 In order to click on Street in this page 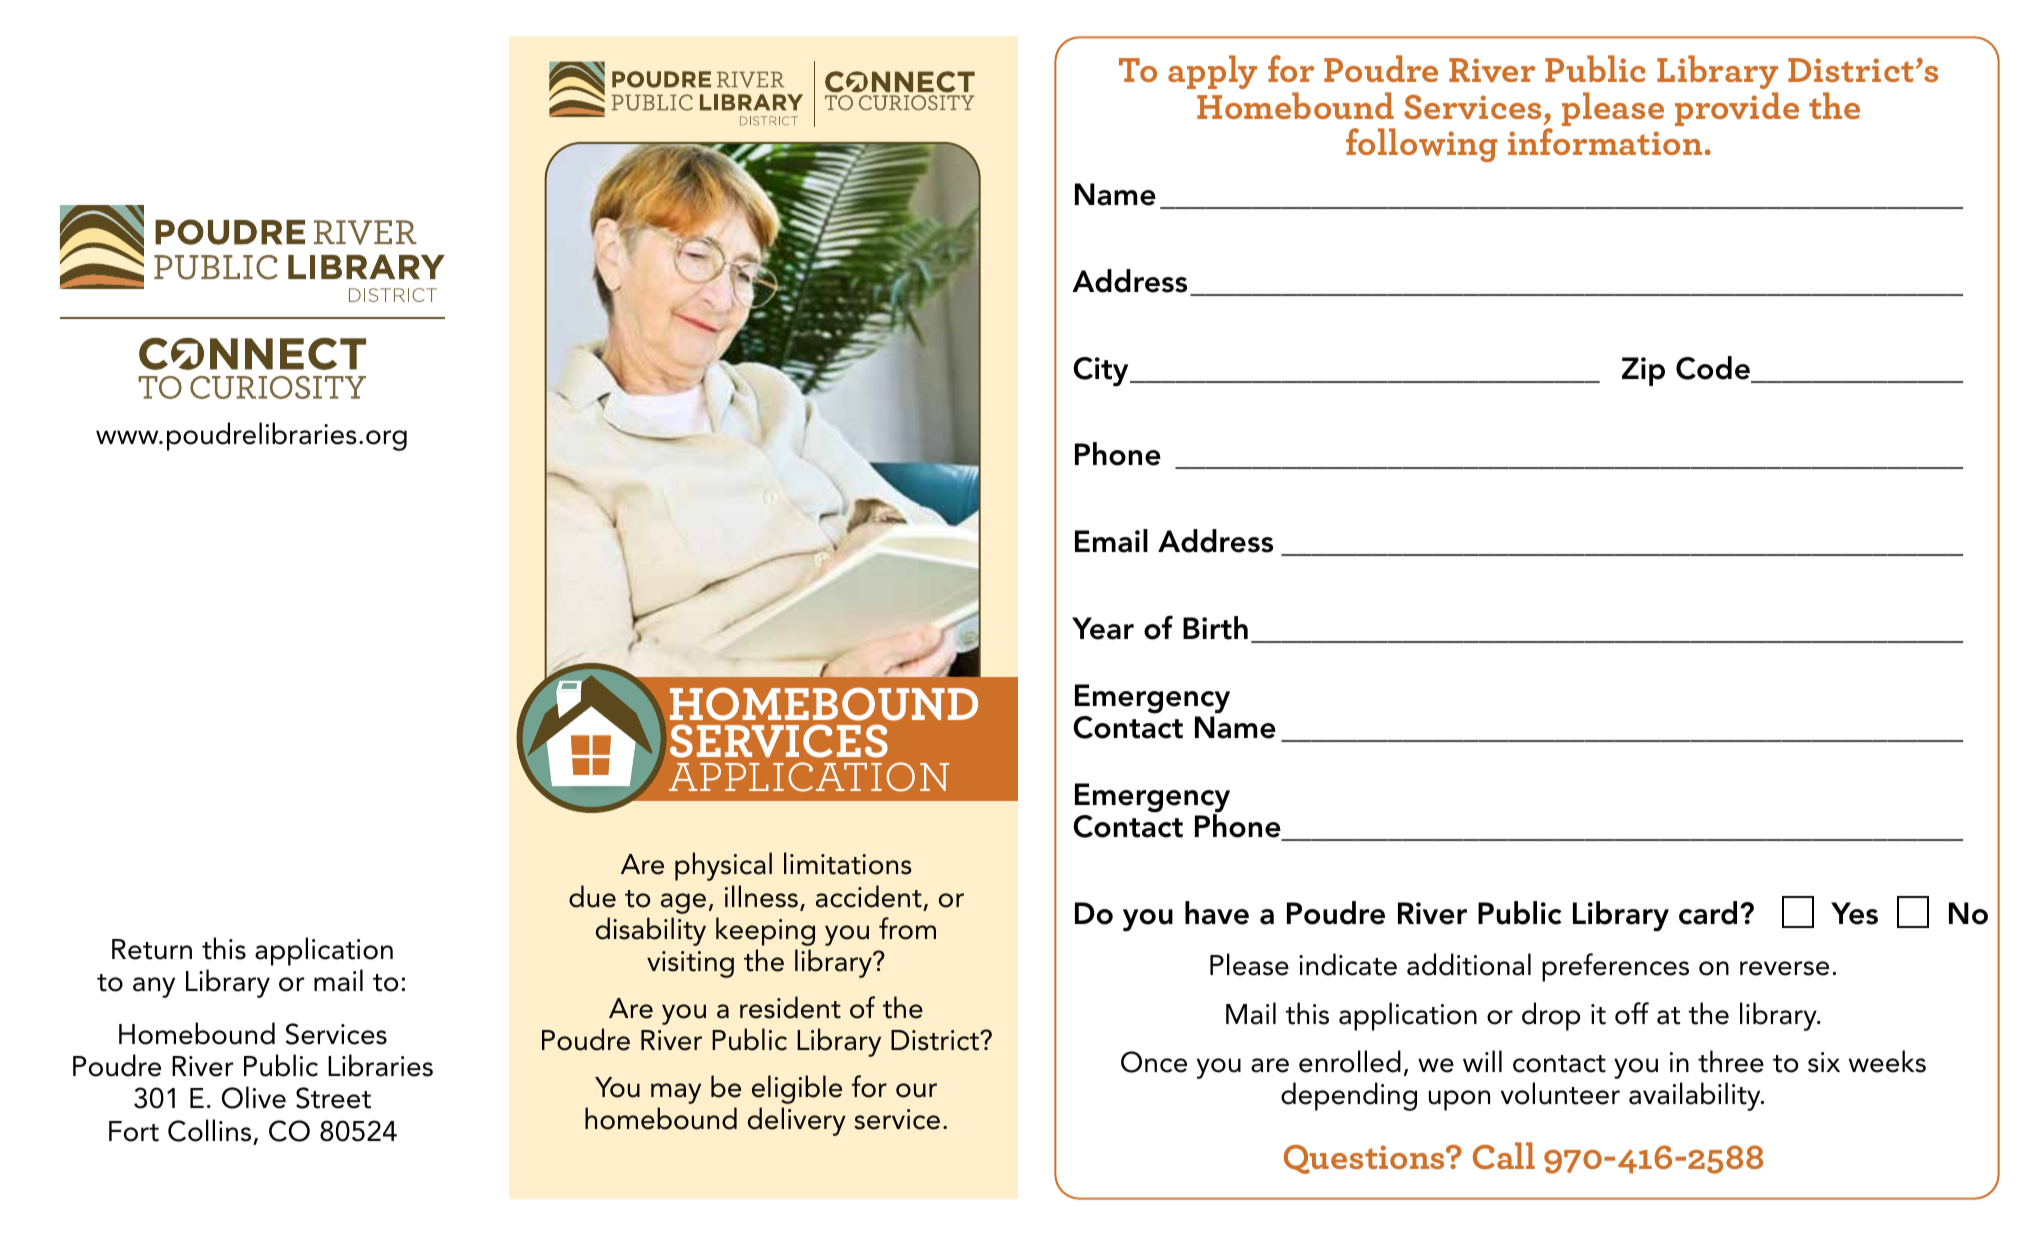, I will do `click(333, 1098)`.
